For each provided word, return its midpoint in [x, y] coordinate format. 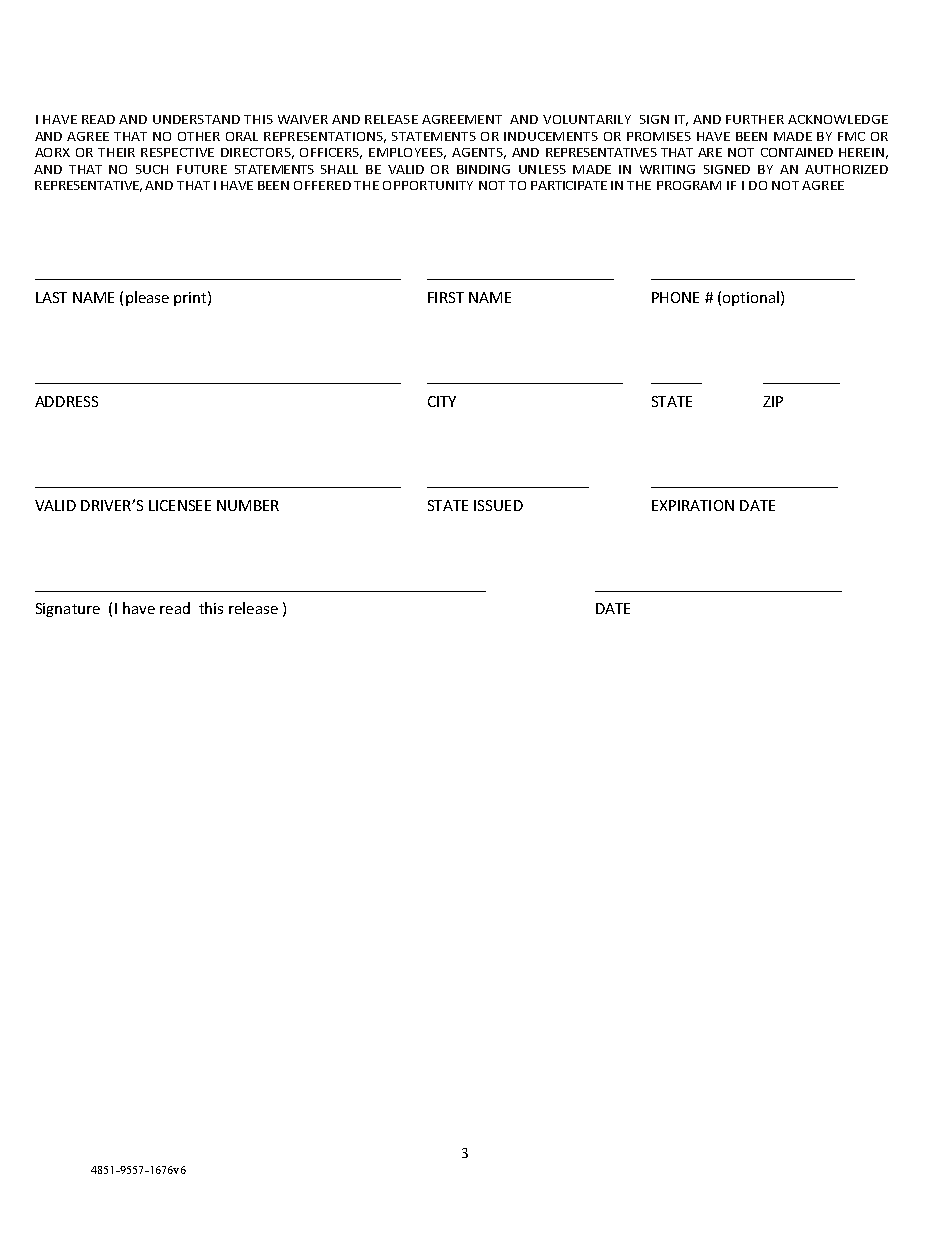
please [147, 298]
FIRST [446, 297]
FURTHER [755, 119]
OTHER [199, 136]
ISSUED [498, 505]
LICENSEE [180, 505]
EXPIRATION [693, 505]
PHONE [675, 297]
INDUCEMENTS [551, 136]
